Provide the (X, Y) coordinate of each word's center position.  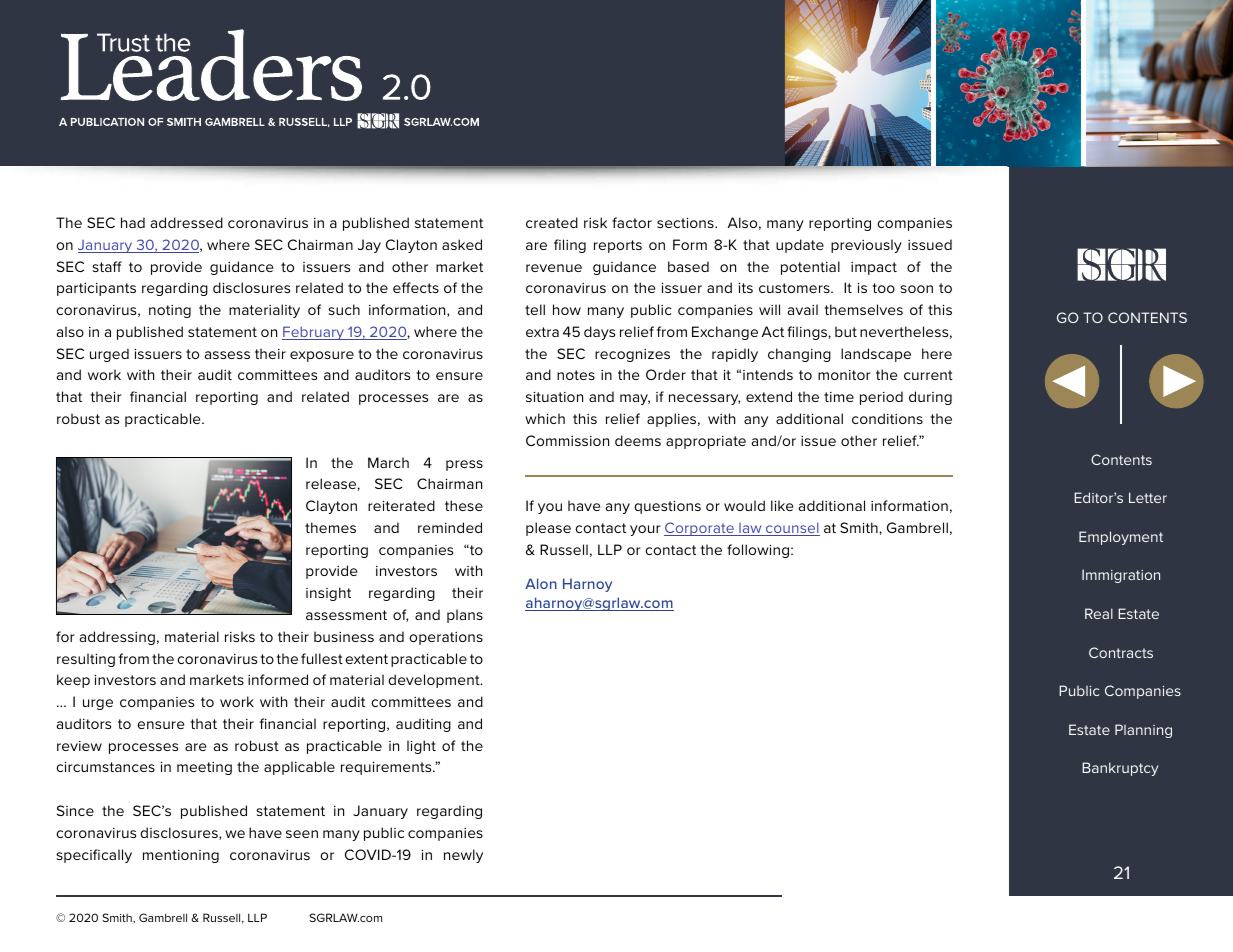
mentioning (181, 856)
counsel (792, 529)
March (388, 462)
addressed (186, 222)
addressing (117, 638)
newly (463, 856)
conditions (887, 418)
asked (462, 244)
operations (446, 638)
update (800, 246)
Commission (567, 440)
